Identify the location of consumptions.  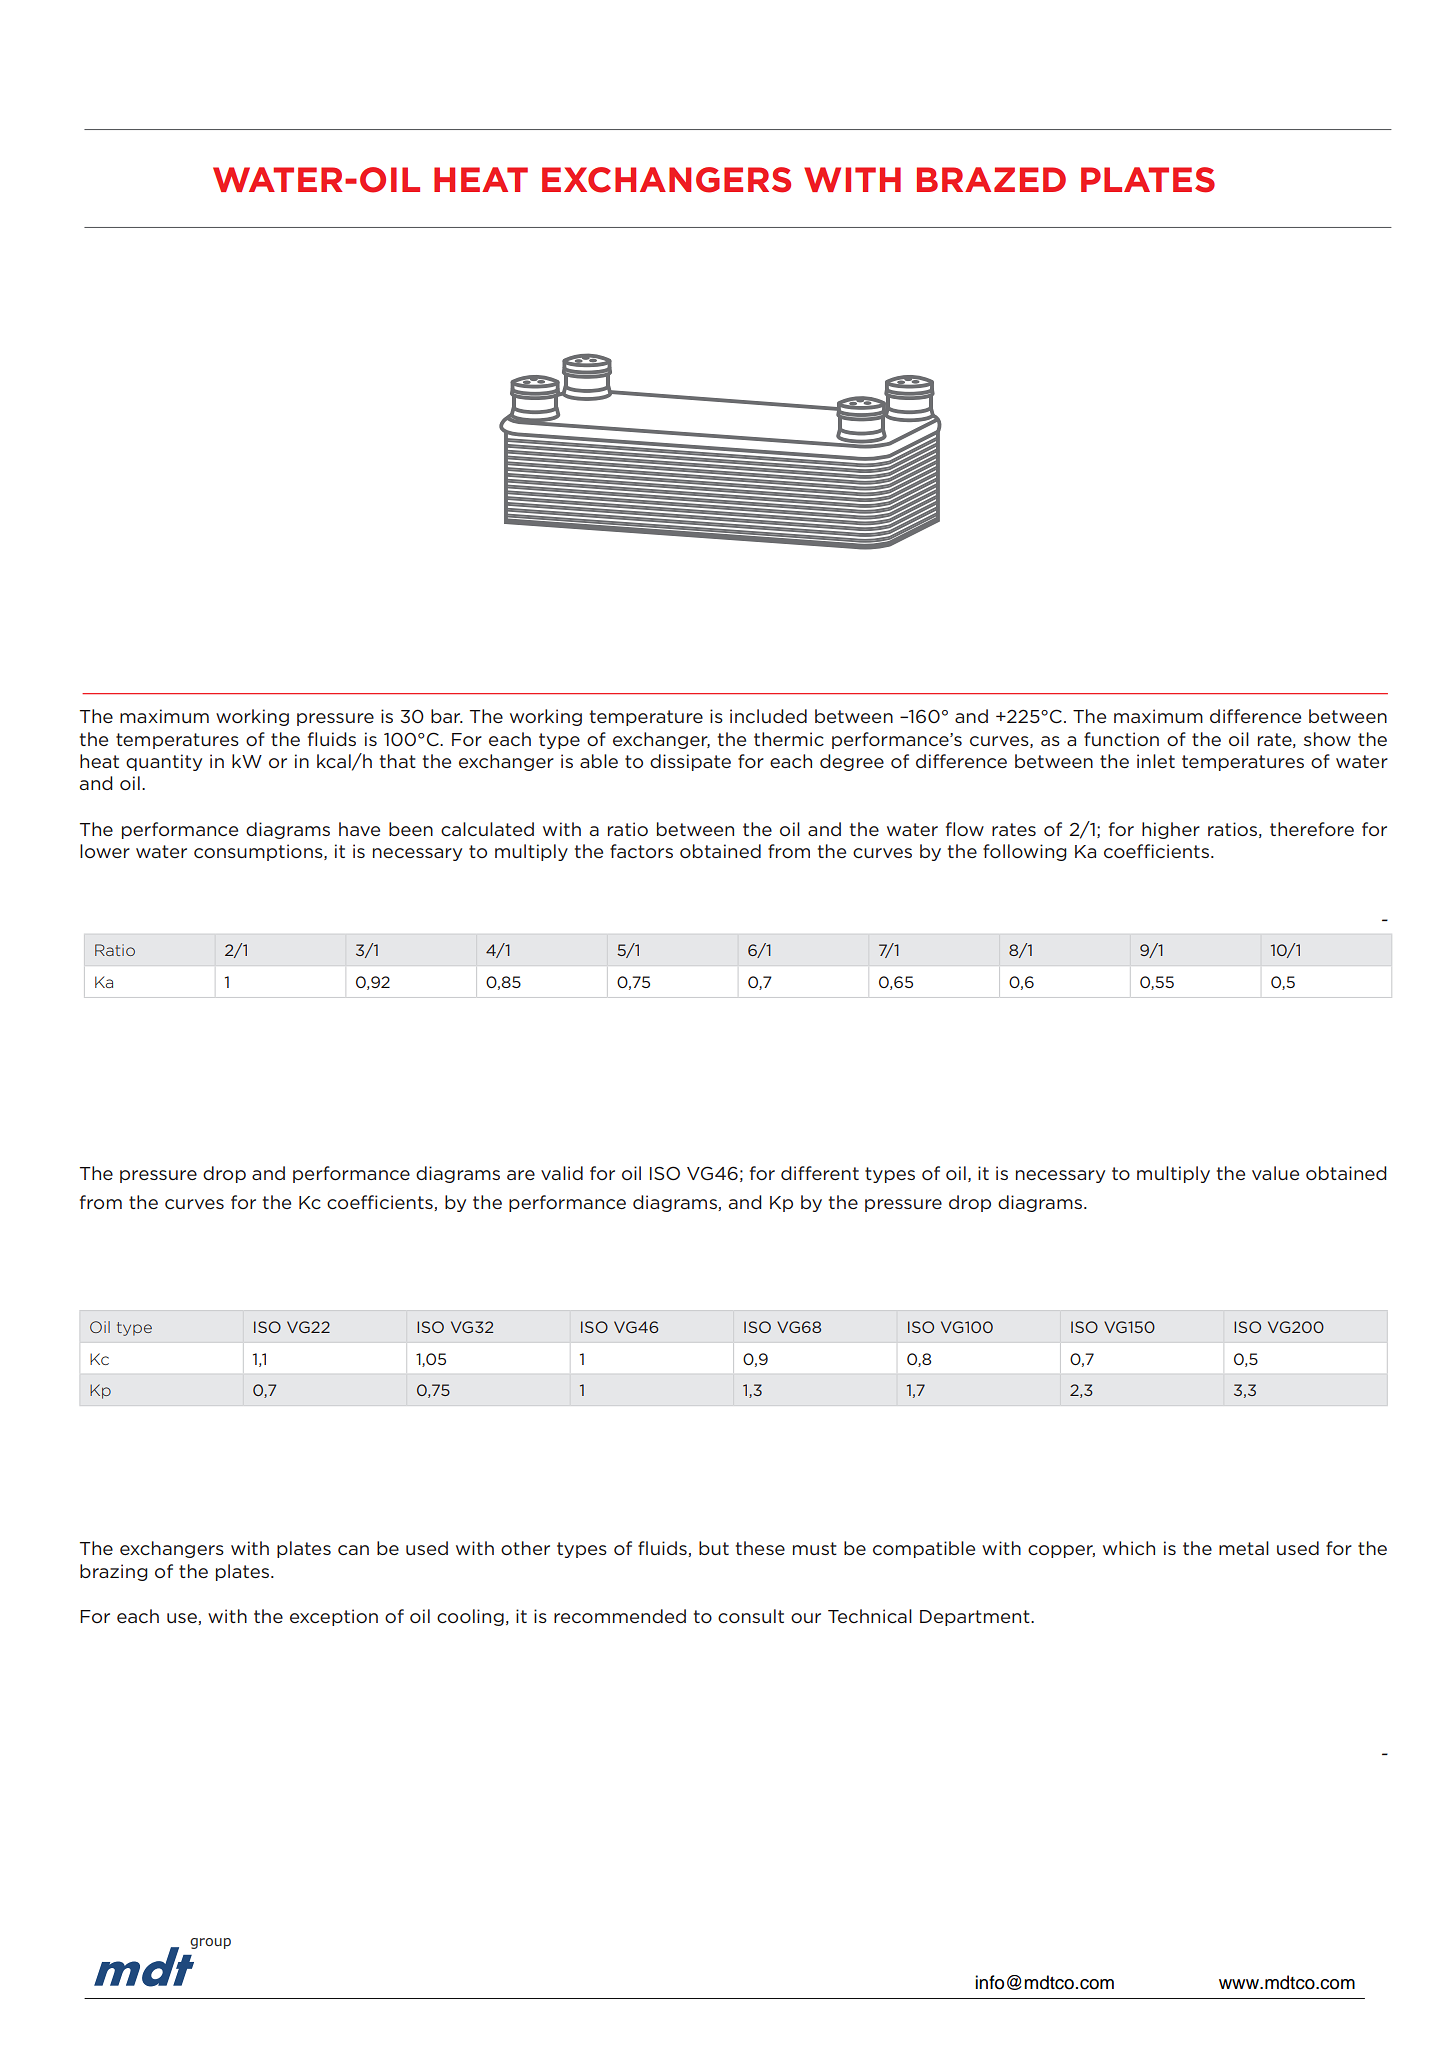
(259, 852).
